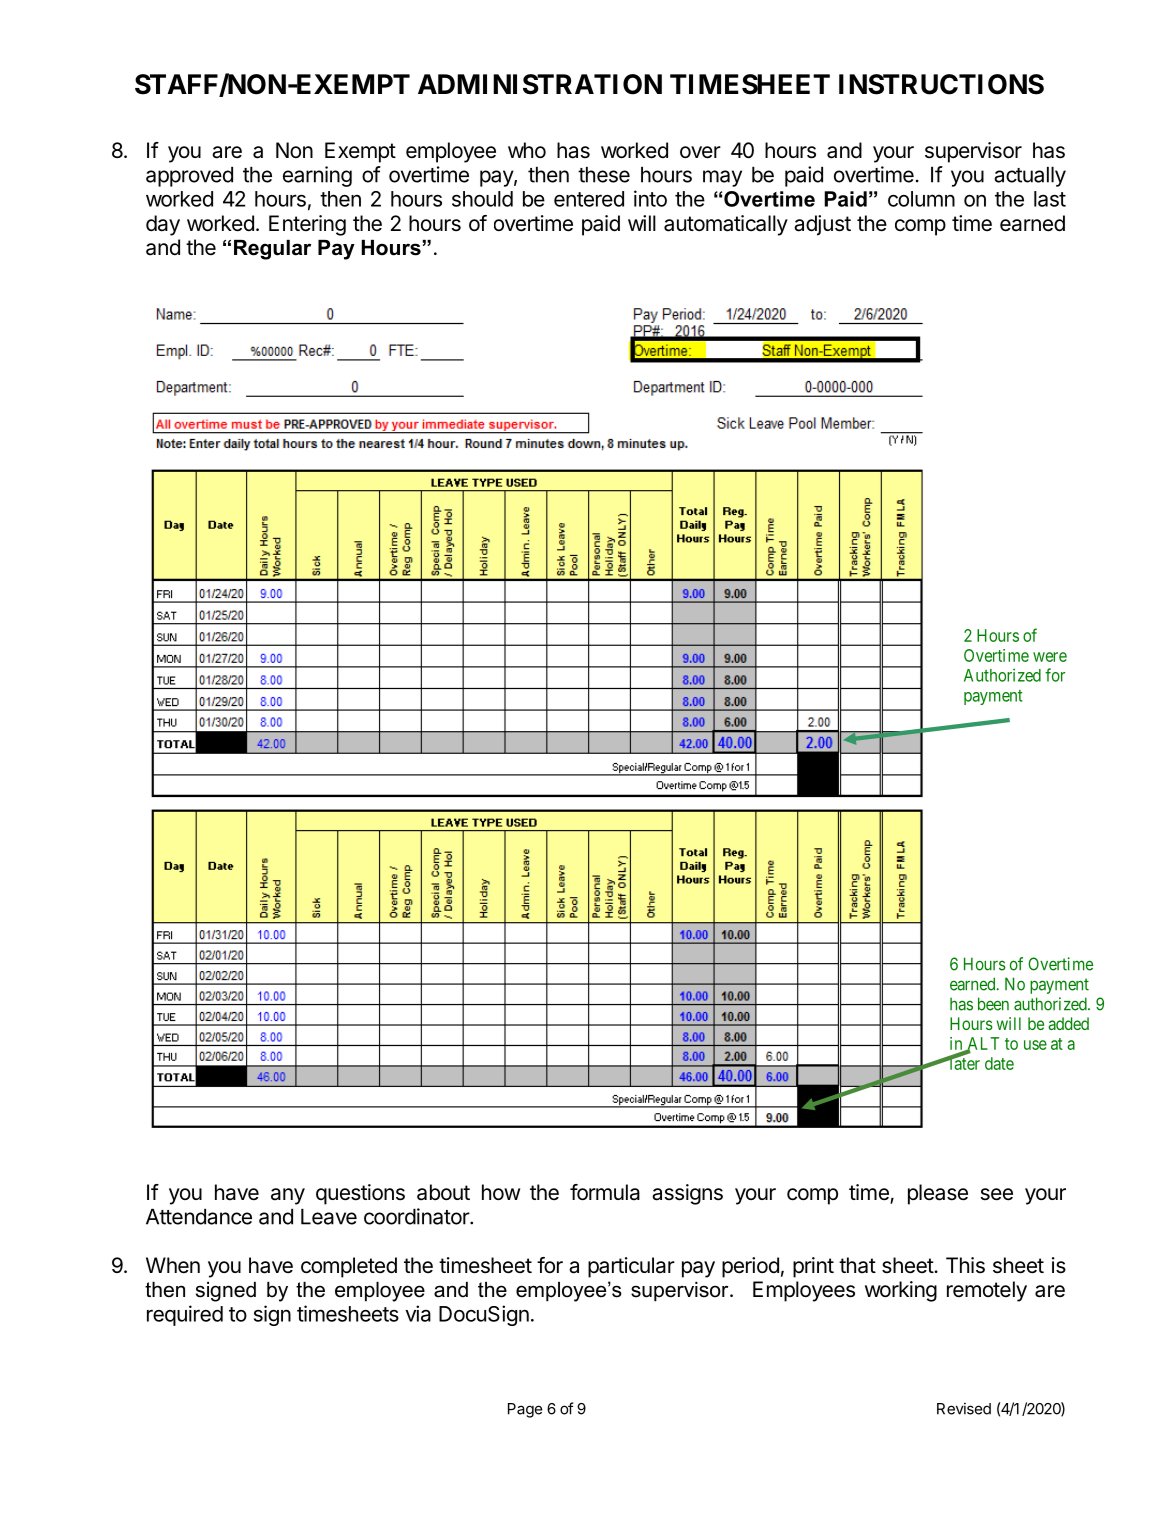 The image size is (1176, 1522). I want to click on required, so click(185, 1315).
